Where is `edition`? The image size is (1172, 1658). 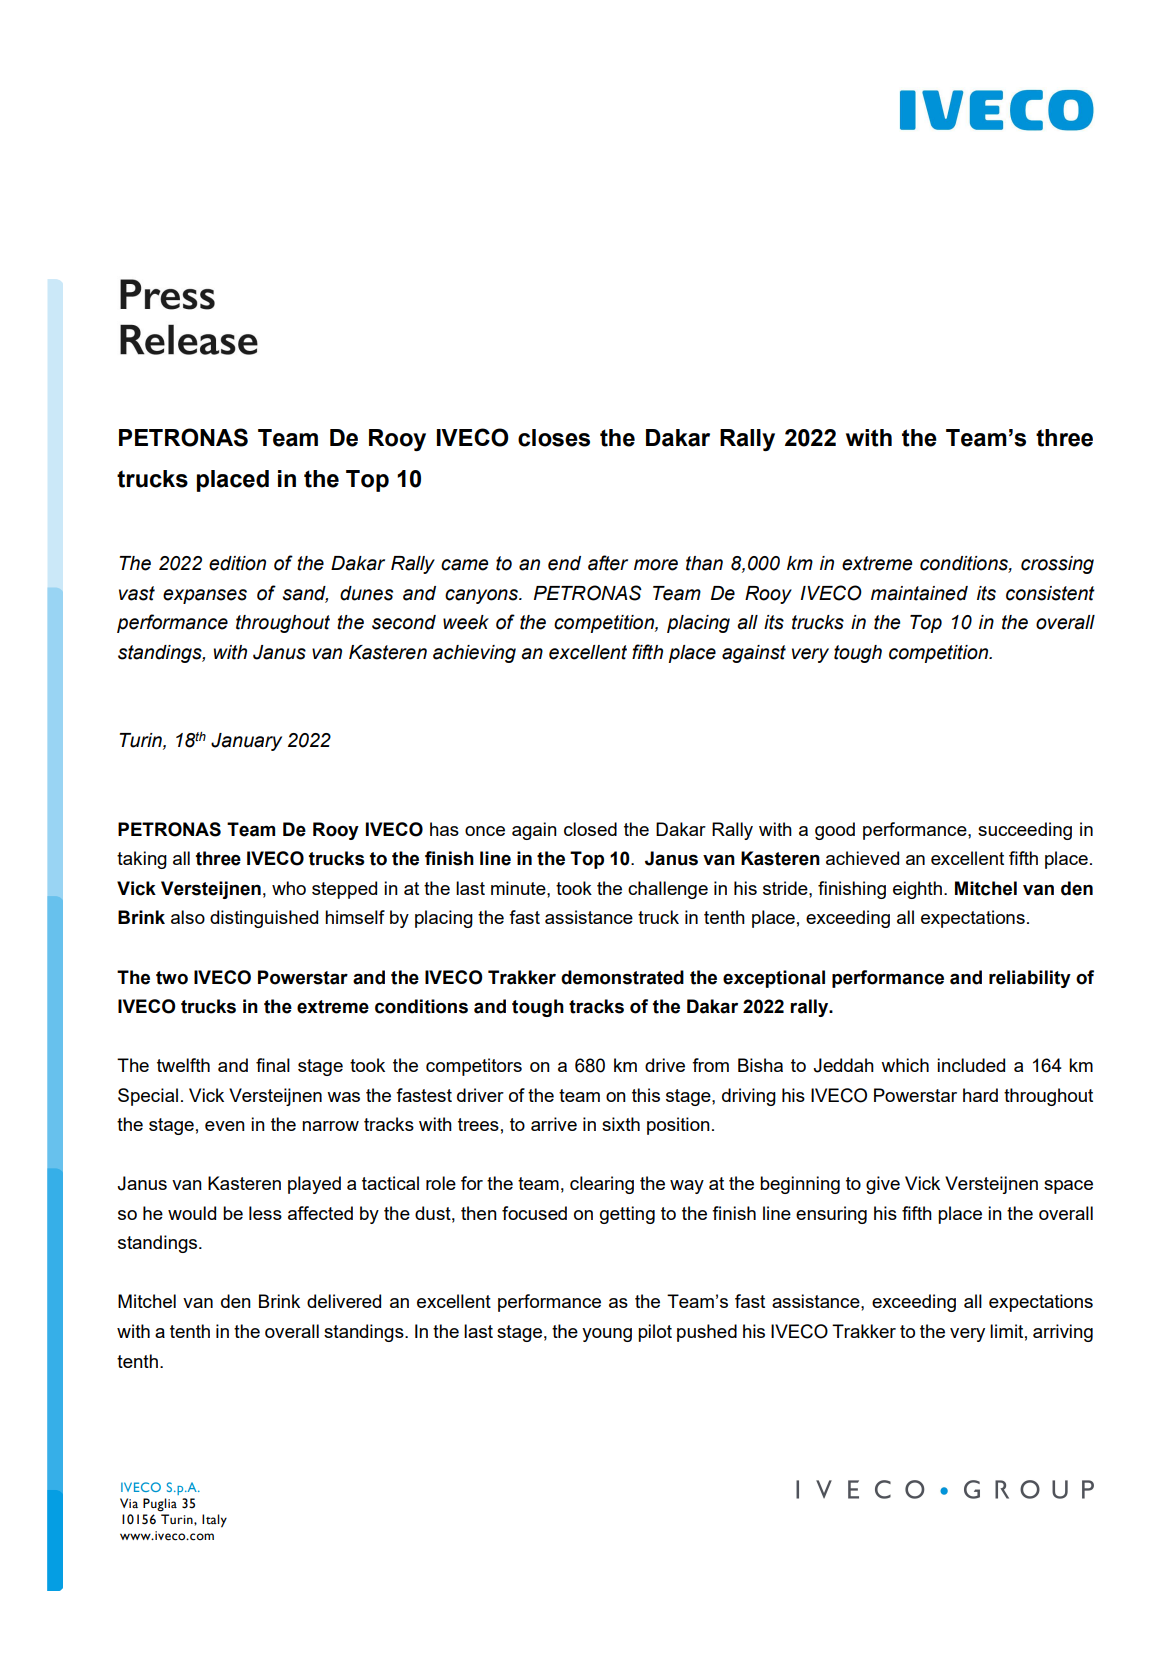 edition is located at coordinates (237, 563).
